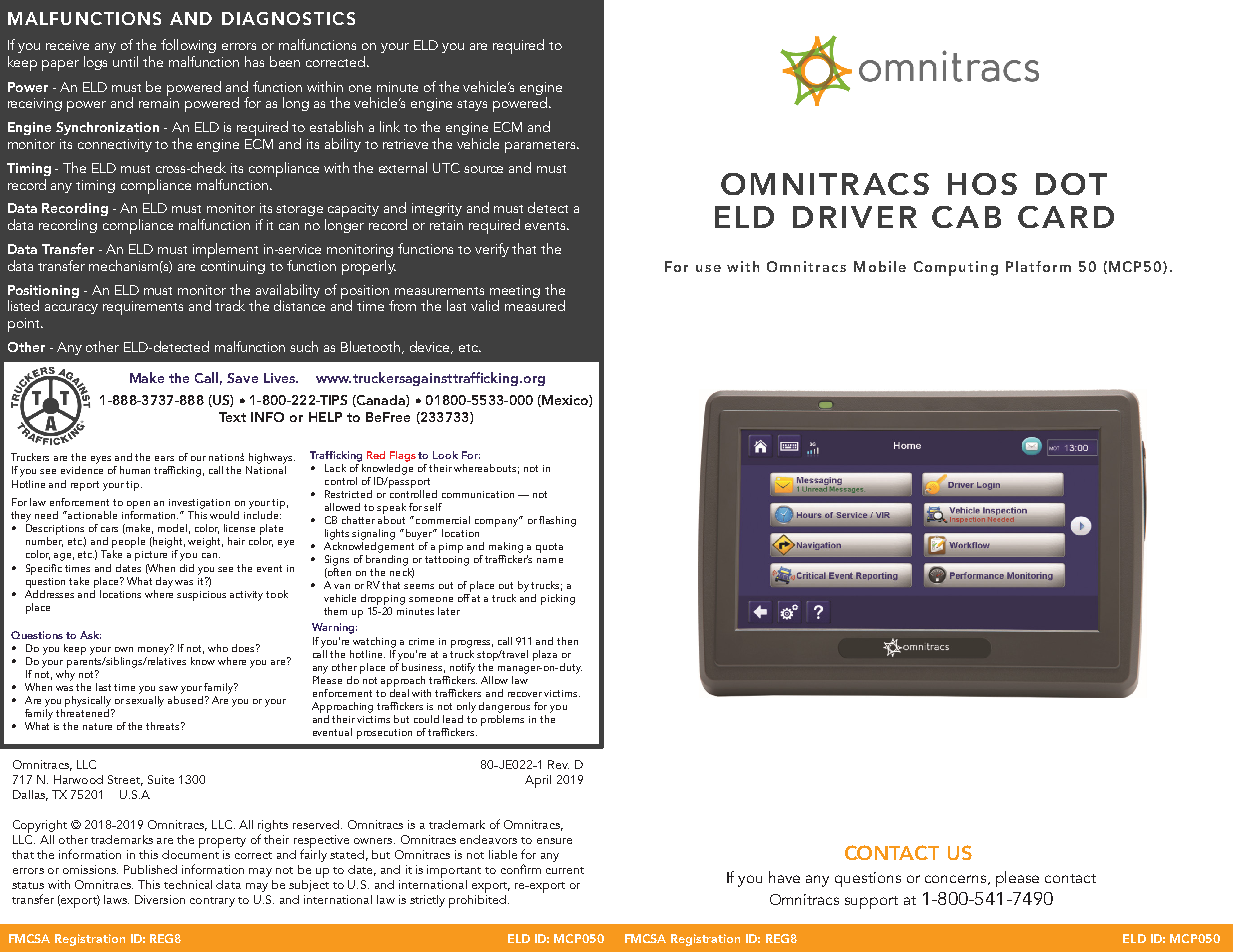 Image resolution: width=1233 pixels, height=952 pixels. I want to click on Published, so click(150, 869).
